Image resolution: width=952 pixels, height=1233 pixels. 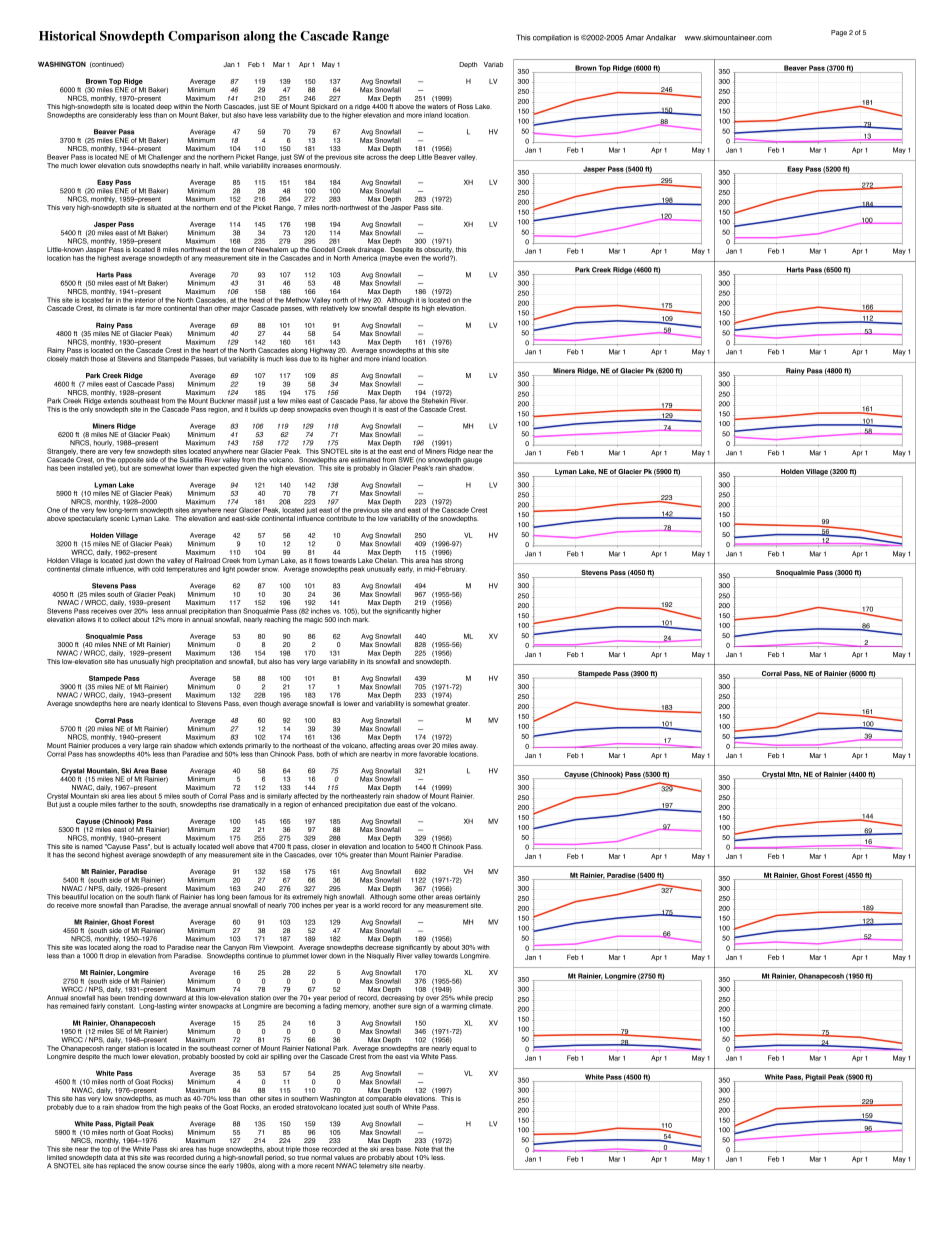 I want to click on favorable, so click(x=433, y=754).
